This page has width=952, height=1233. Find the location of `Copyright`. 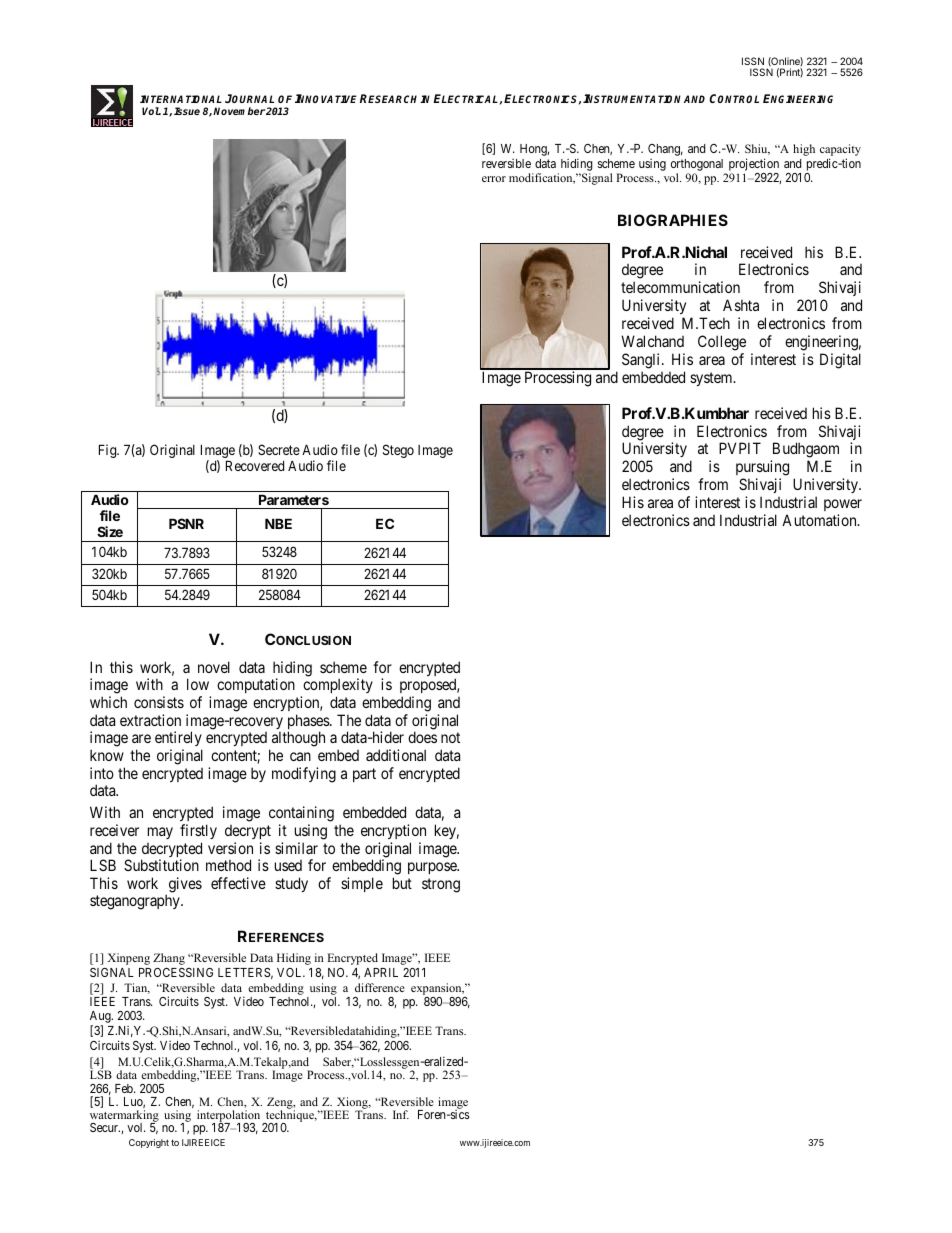

Copyright is located at coordinates (149, 1143).
